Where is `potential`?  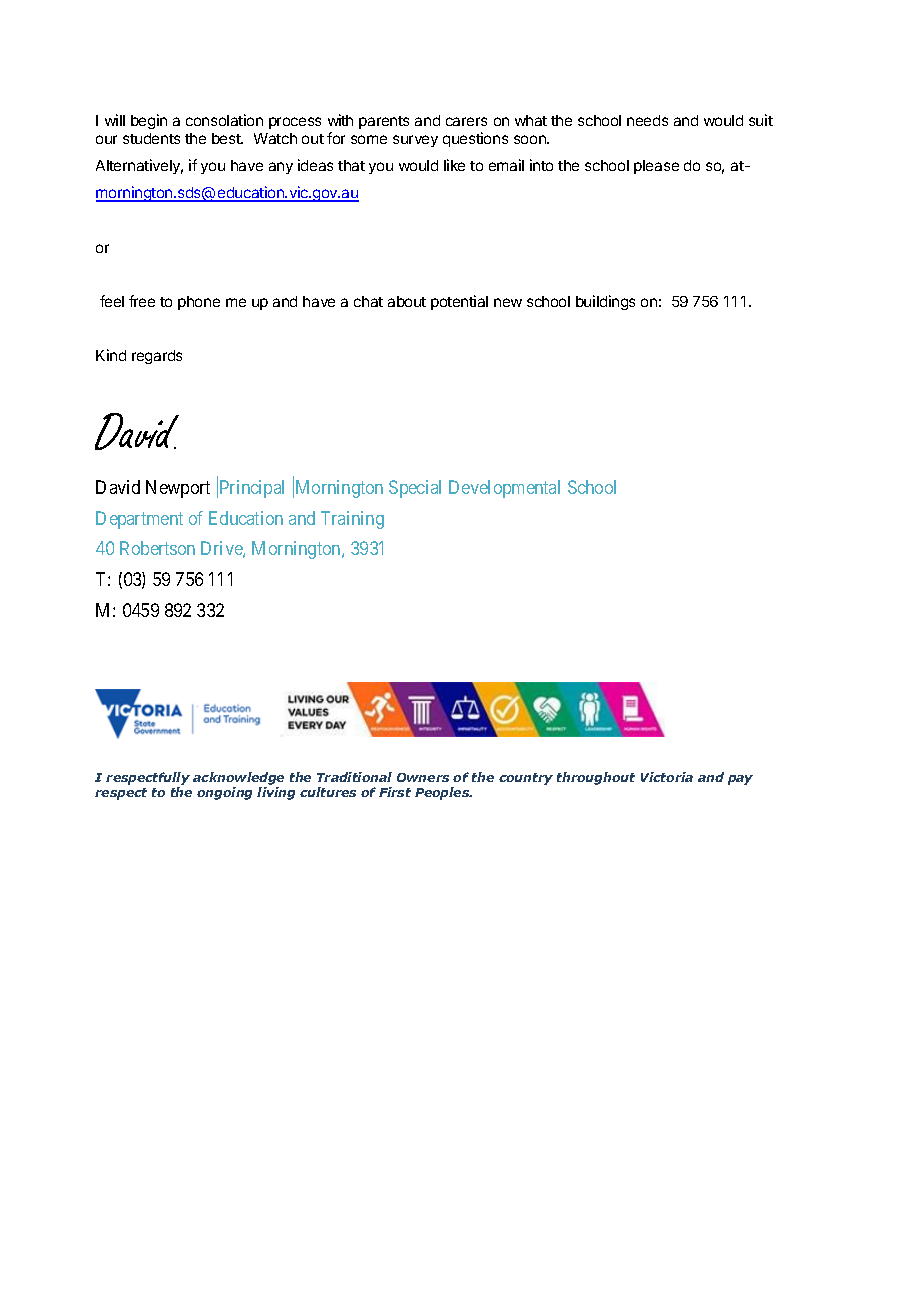 potential is located at coordinates (459, 302).
